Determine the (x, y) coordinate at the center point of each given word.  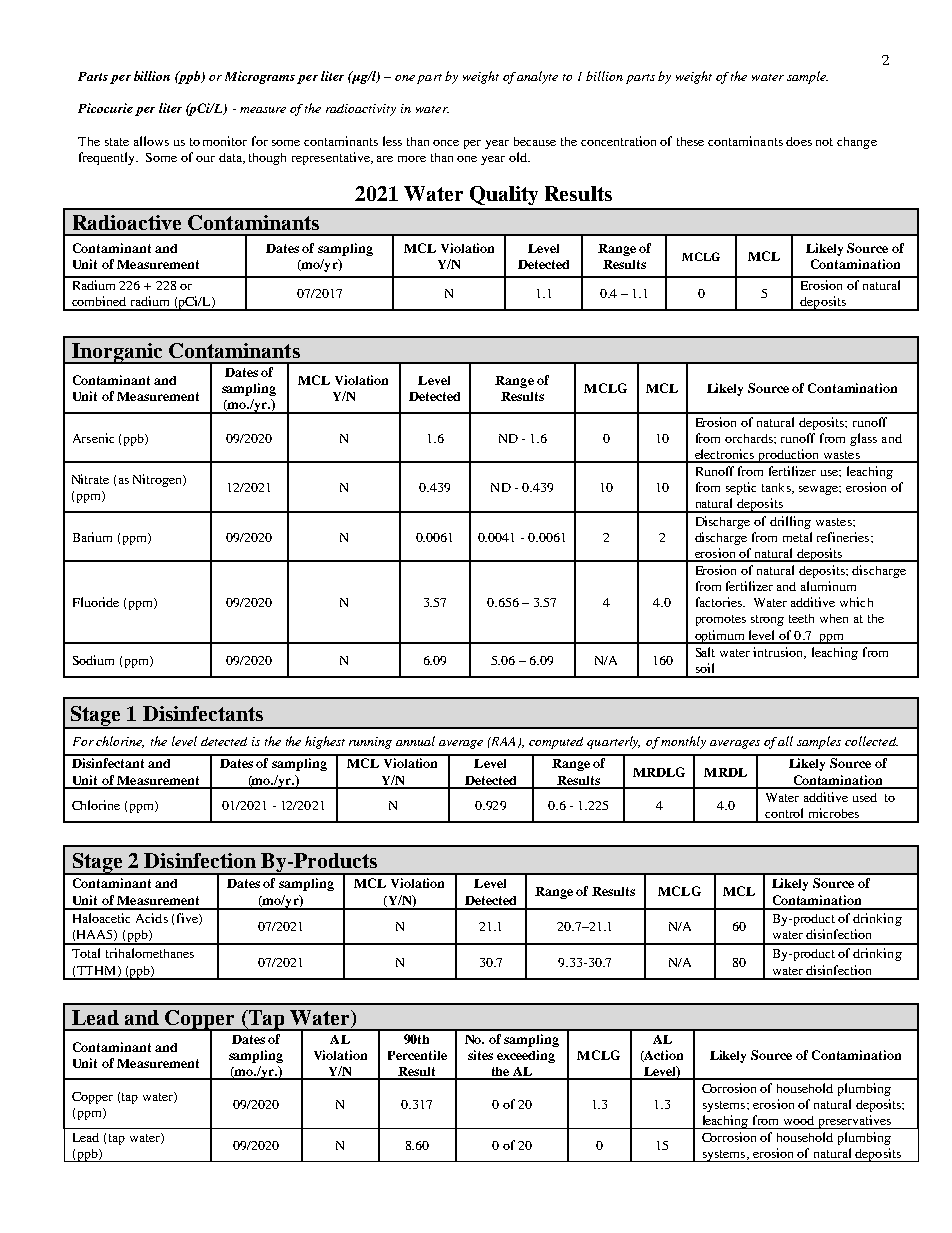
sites (480, 1055)
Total (86, 953)
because (535, 141)
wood (799, 1120)
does (799, 141)
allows (151, 141)
